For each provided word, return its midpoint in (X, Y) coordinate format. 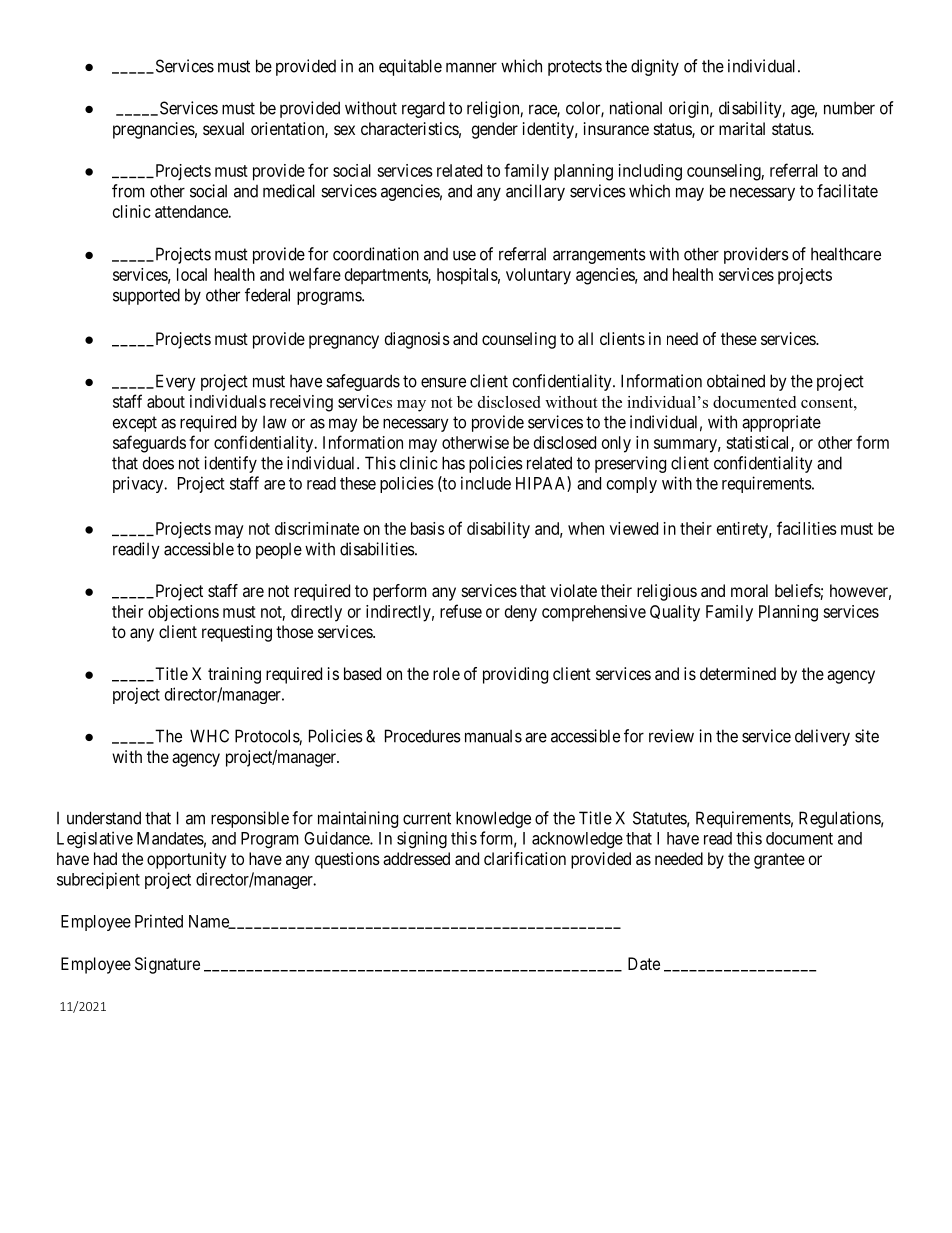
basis (428, 528)
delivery (822, 737)
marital (742, 128)
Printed (159, 921)
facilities (807, 528)
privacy (139, 484)
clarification (525, 858)
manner (471, 67)
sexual (223, 128)
